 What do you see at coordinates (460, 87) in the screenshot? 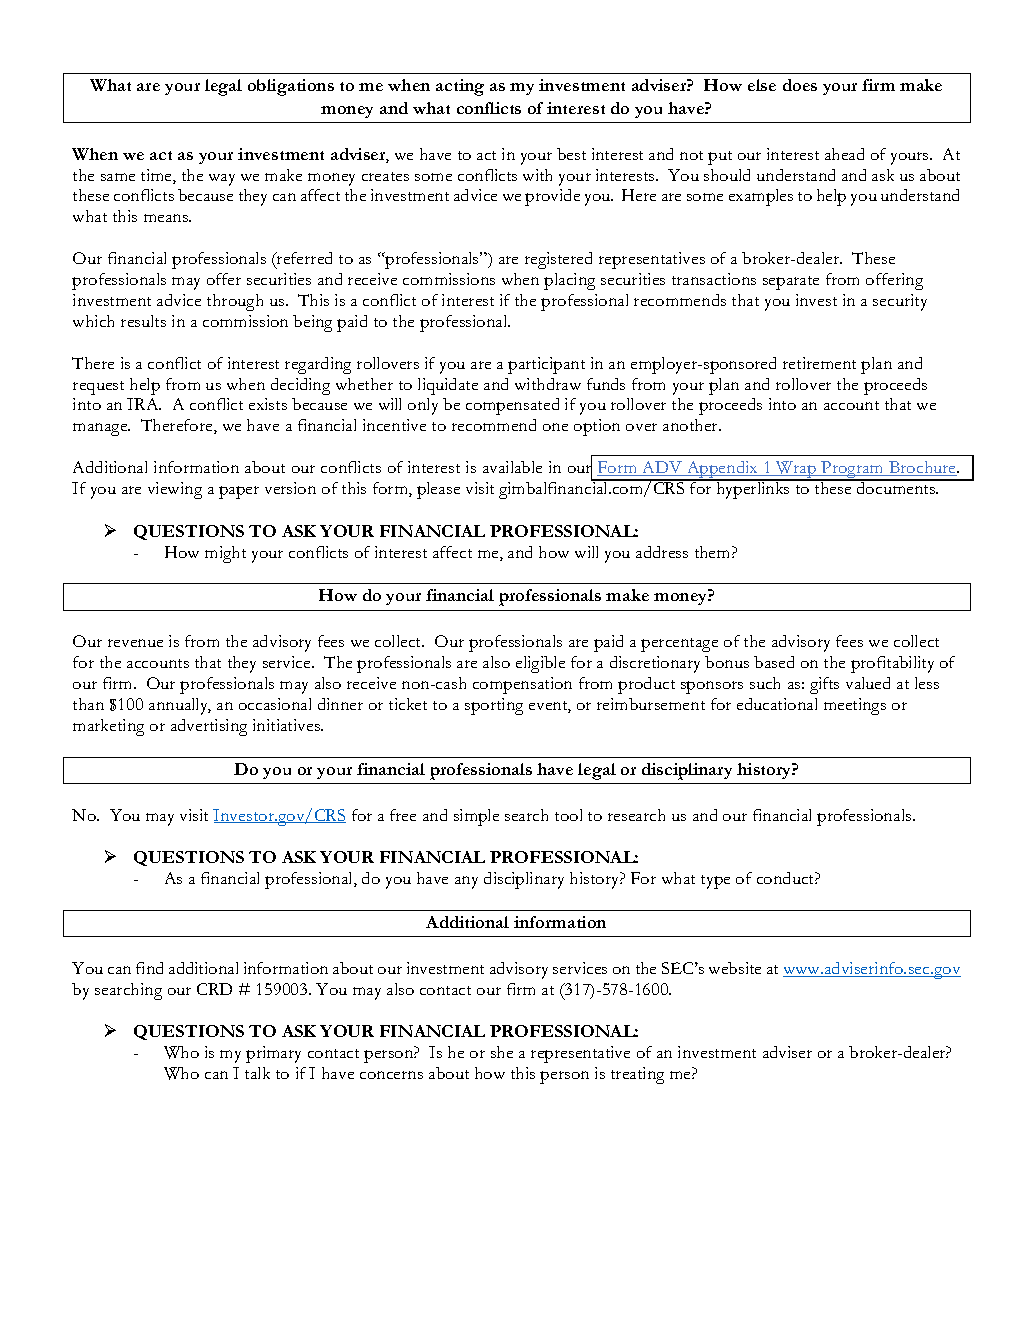
I see `acting` at bounding box center [460, 87].
